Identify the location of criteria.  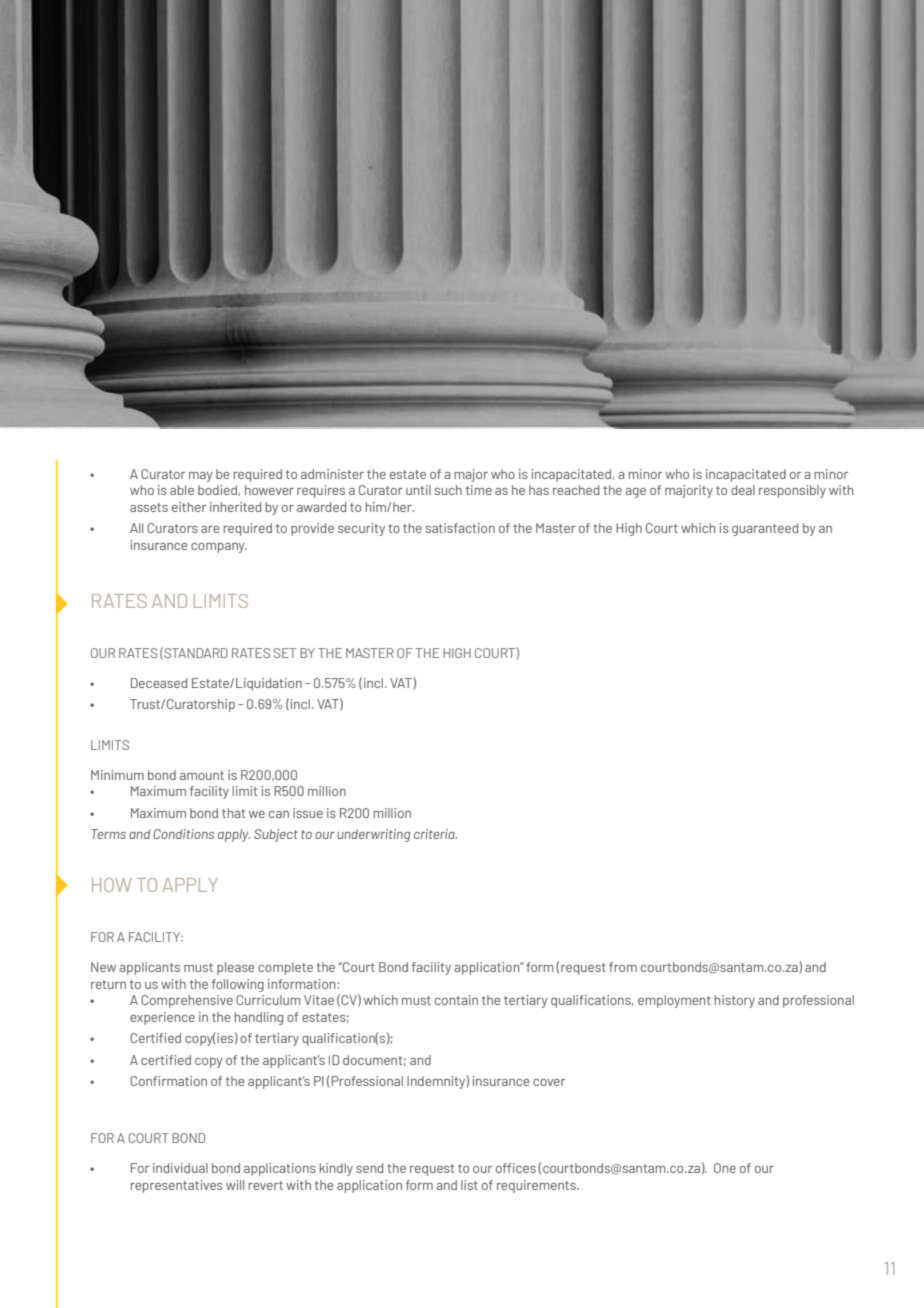
(435, 834).
